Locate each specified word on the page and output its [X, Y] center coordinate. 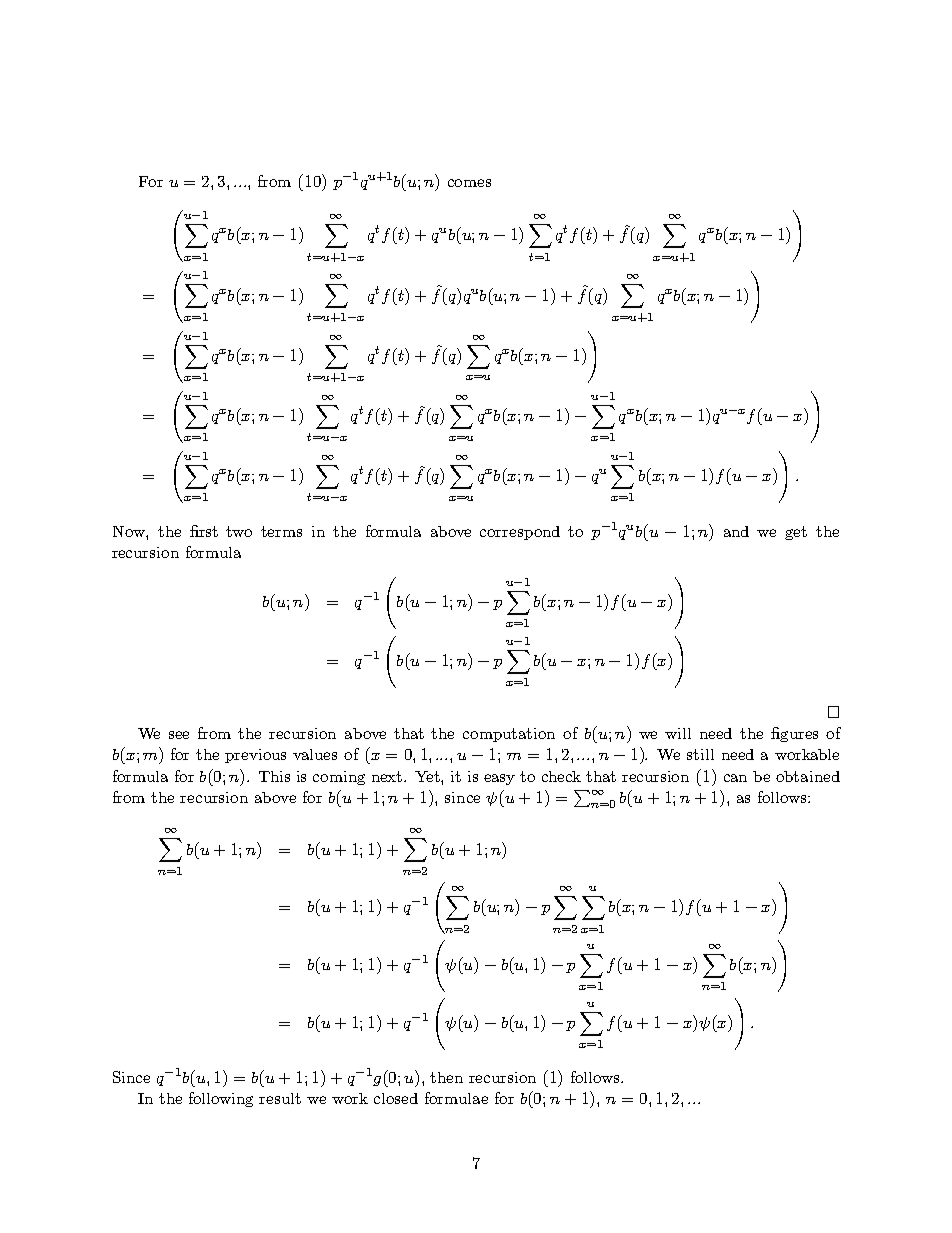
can [735, 778]
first [204, 531]
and [736, 531]
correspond [520, 533]
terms [281, 531]
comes [469, 183]
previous [255, 756]
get [796, 533]
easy [499, 779]
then [446, 1077]
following [221, 1099]
